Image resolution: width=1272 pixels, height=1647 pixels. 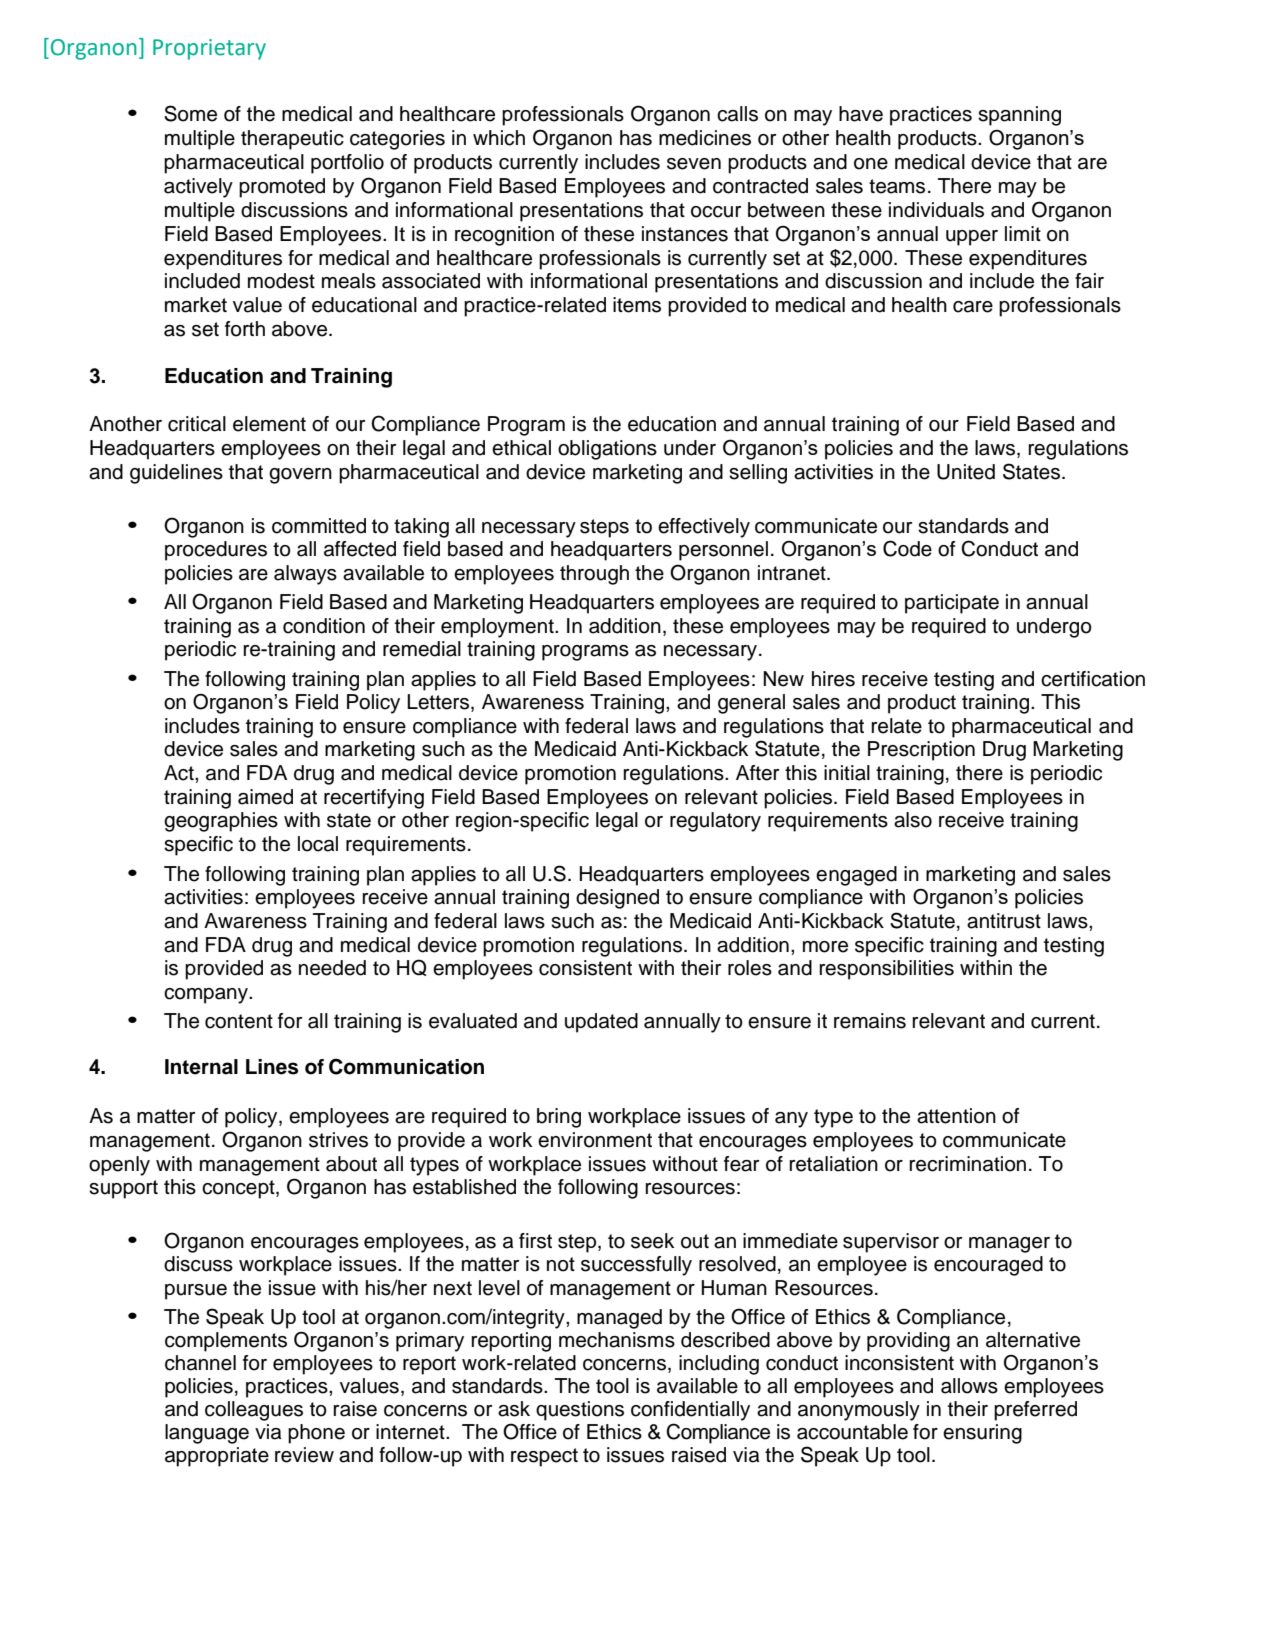 I want to click on regulatory, so click(x=715, y=822).
